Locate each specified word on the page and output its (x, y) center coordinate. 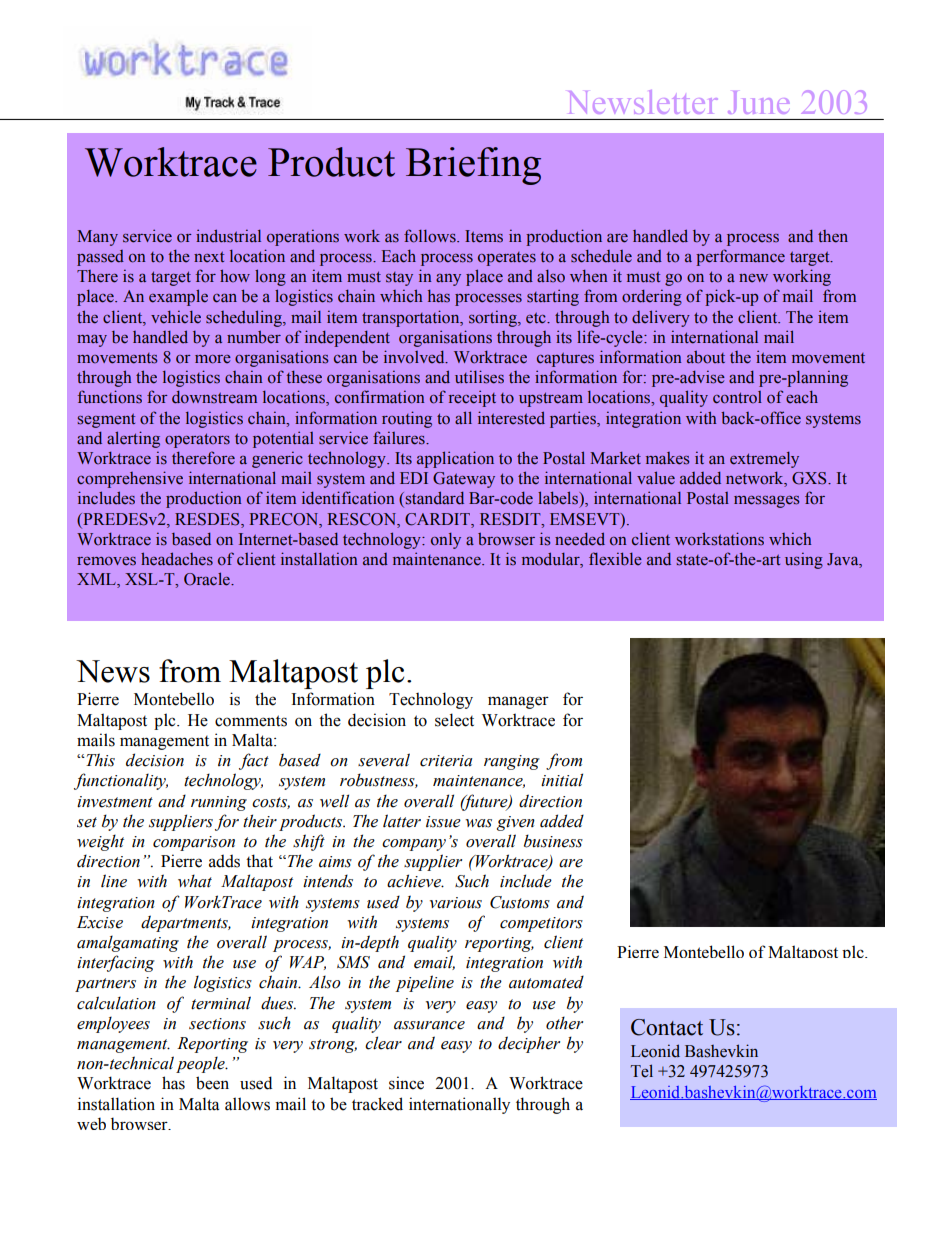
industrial (228, 236)
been (212, 1083)
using (804, 560)
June (758, 102)
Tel (642, 1071)
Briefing (473, 166)
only (446, 540)
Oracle (208, 579)
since (406, 1083)
